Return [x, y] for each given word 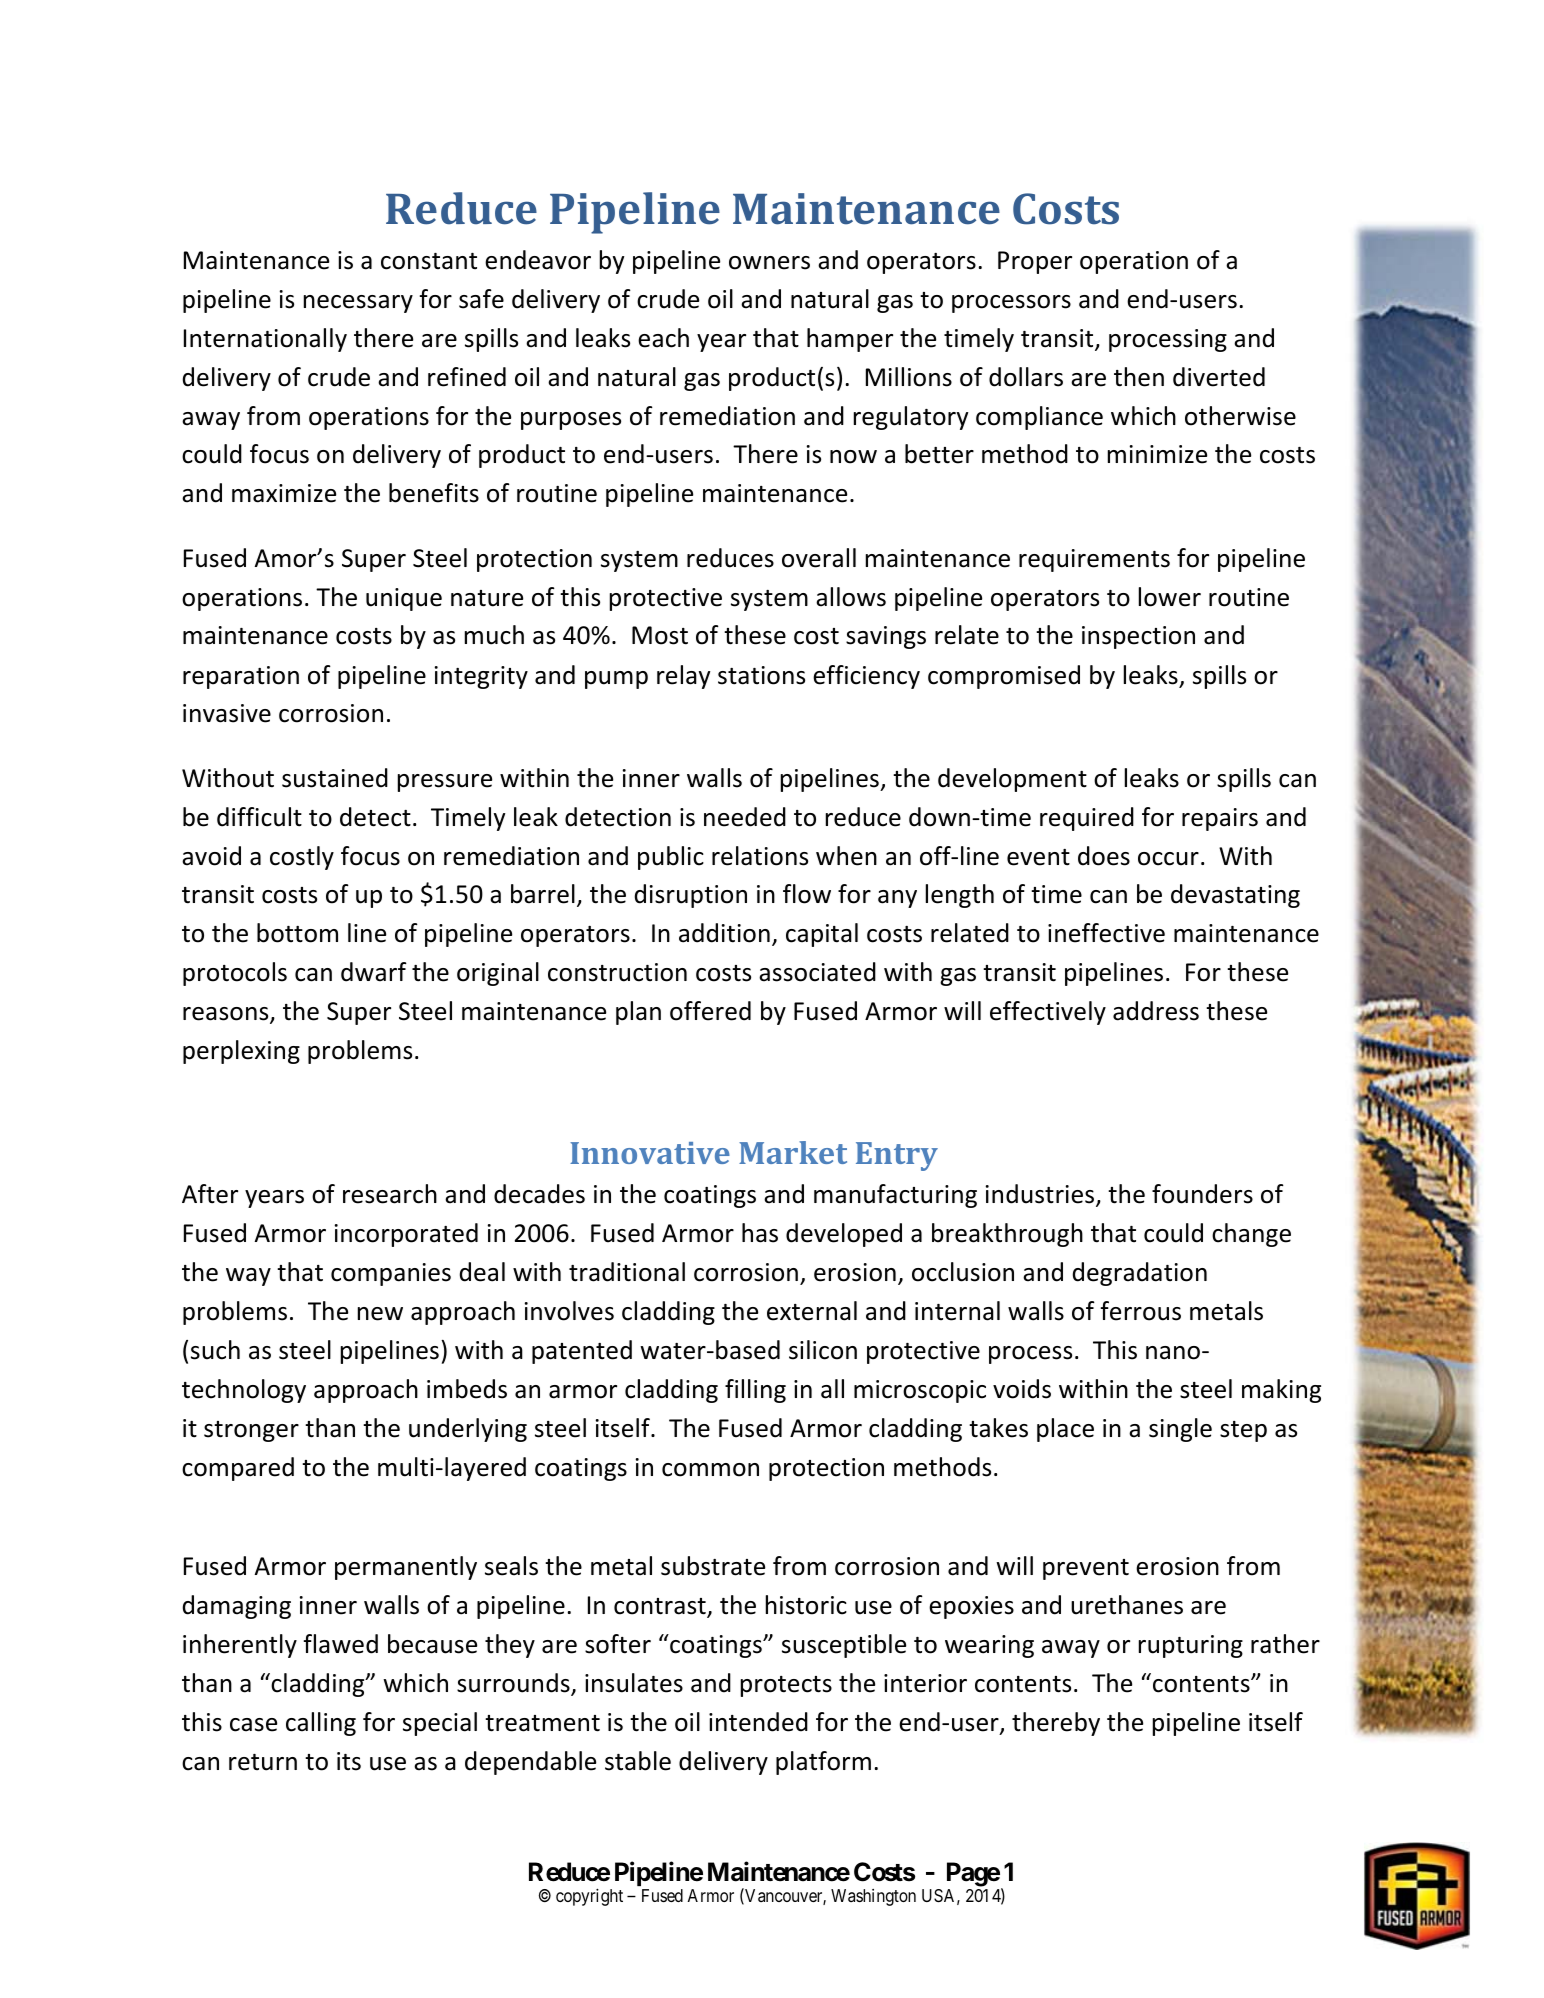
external [812, 1311]
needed [745, 817]
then [1139, 377]
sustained [335, 778]
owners [769, 263]
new [380, 1314]
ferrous [1141, 1311]
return [263, 1762]
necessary [358, 304]
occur [1168, 859]
